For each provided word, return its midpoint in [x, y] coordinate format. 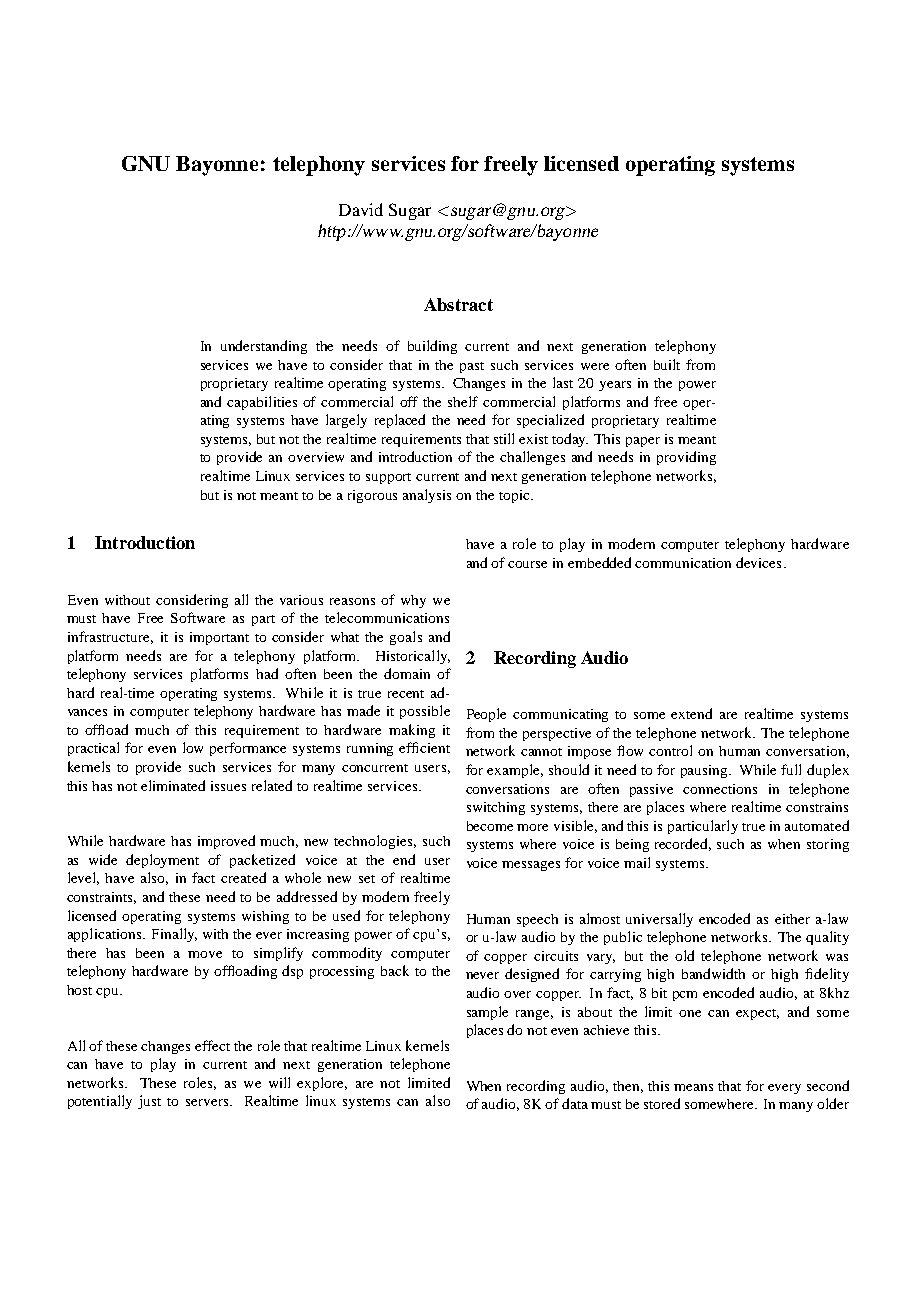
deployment [162, 861]
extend [691, 713]
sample [487, 1013]
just [149, 1102]
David [361, 209]
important [219, 638]
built [667, 364]
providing [686, 458]
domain [407, 673]
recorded [683, 844]
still [504, 438]
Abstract [458, 304]
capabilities [262, 403]
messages [531, 866]
